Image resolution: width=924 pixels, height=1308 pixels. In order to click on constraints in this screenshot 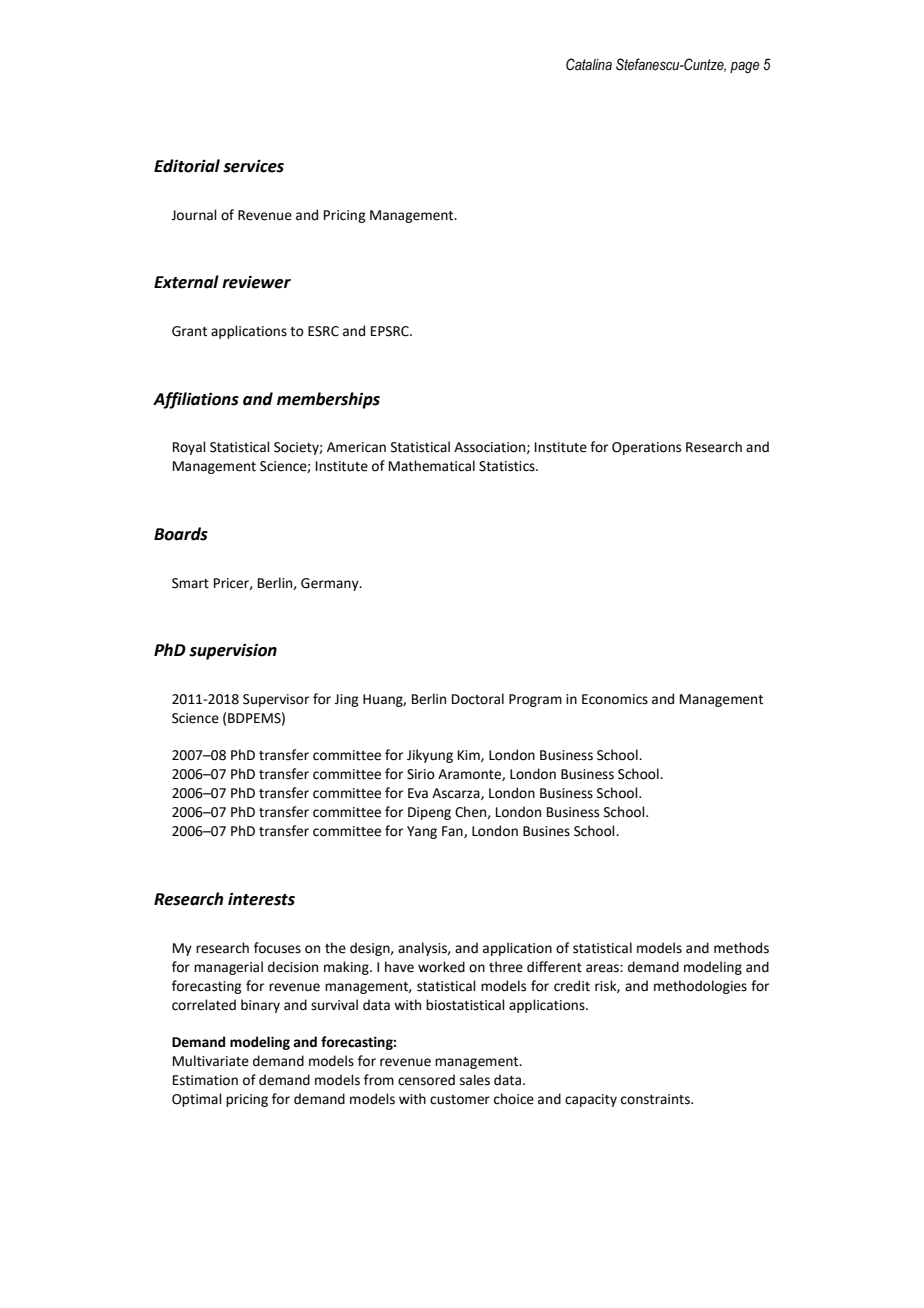, I will do `click(656, 1099)`.
